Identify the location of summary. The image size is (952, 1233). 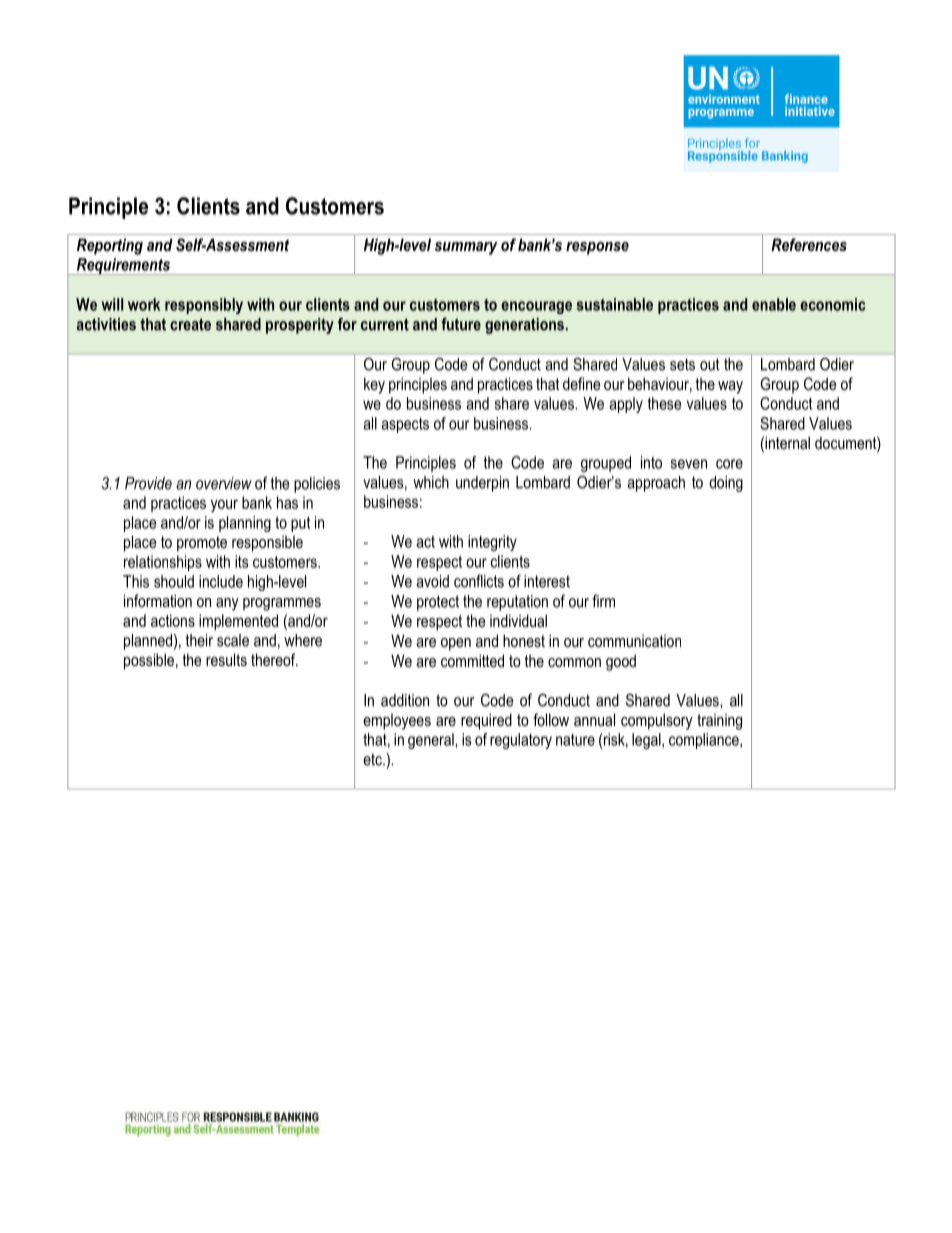
(466, 248).
